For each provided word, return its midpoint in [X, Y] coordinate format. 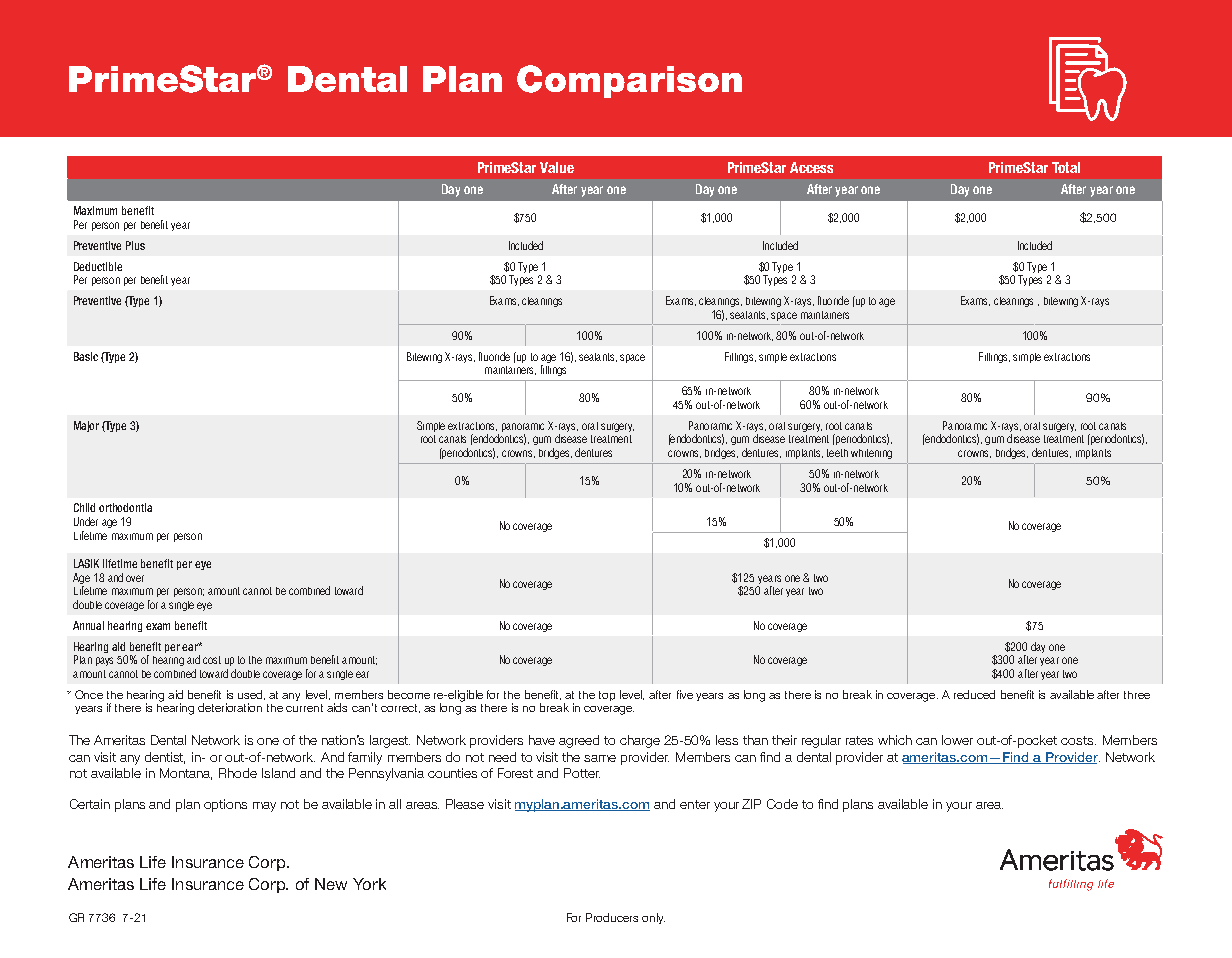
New [331, 884]
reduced [974, 694]
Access [811, 167]
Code [782, 804]
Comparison [629, 81]
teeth [837, 453]
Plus [135, 245]
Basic [86, 356]
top [607, 696]
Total [1066, 167]
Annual [88, 625]
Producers [612, 917]
